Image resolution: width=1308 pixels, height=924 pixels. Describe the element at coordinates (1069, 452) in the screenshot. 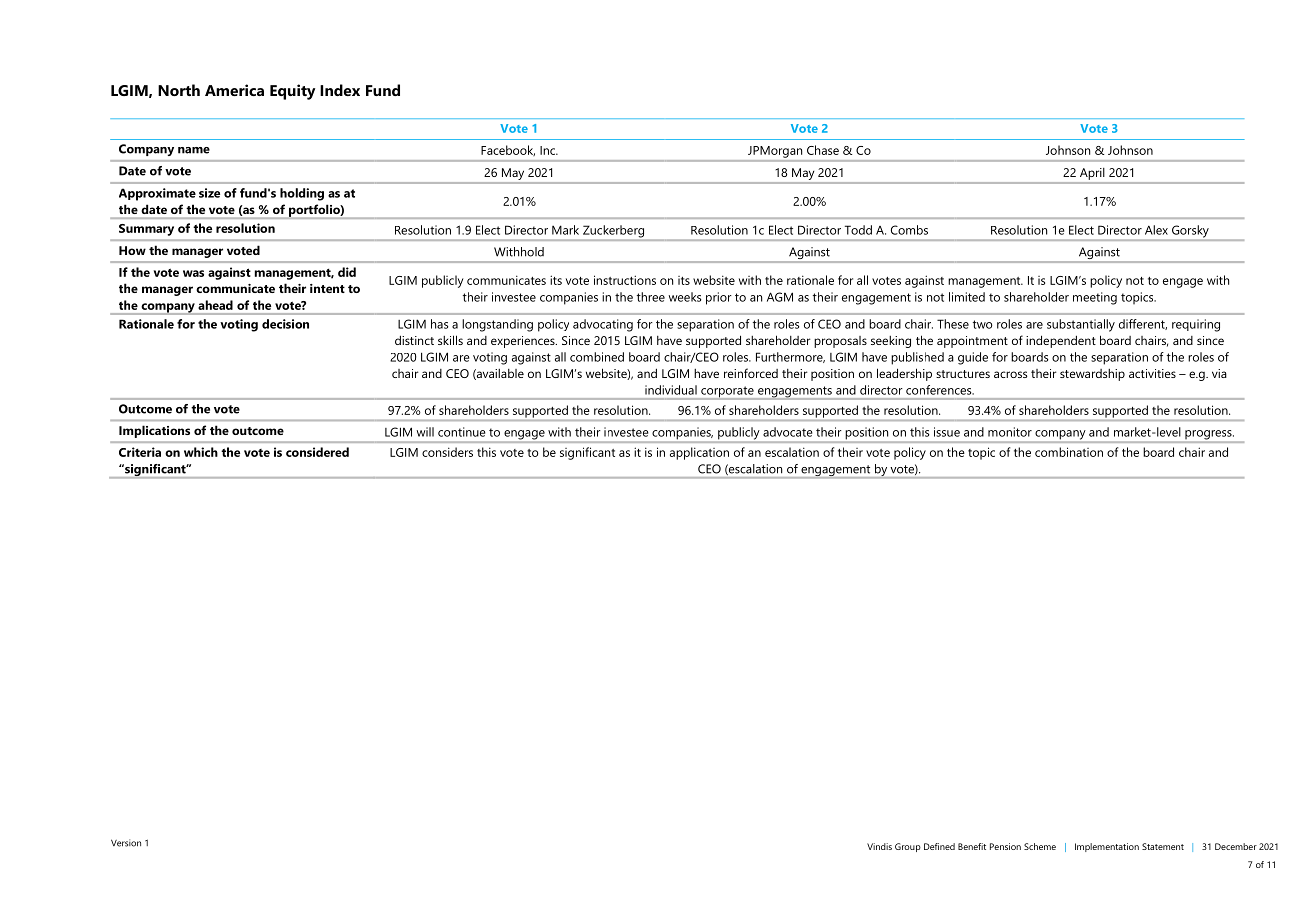

I see `combination` at that location.
